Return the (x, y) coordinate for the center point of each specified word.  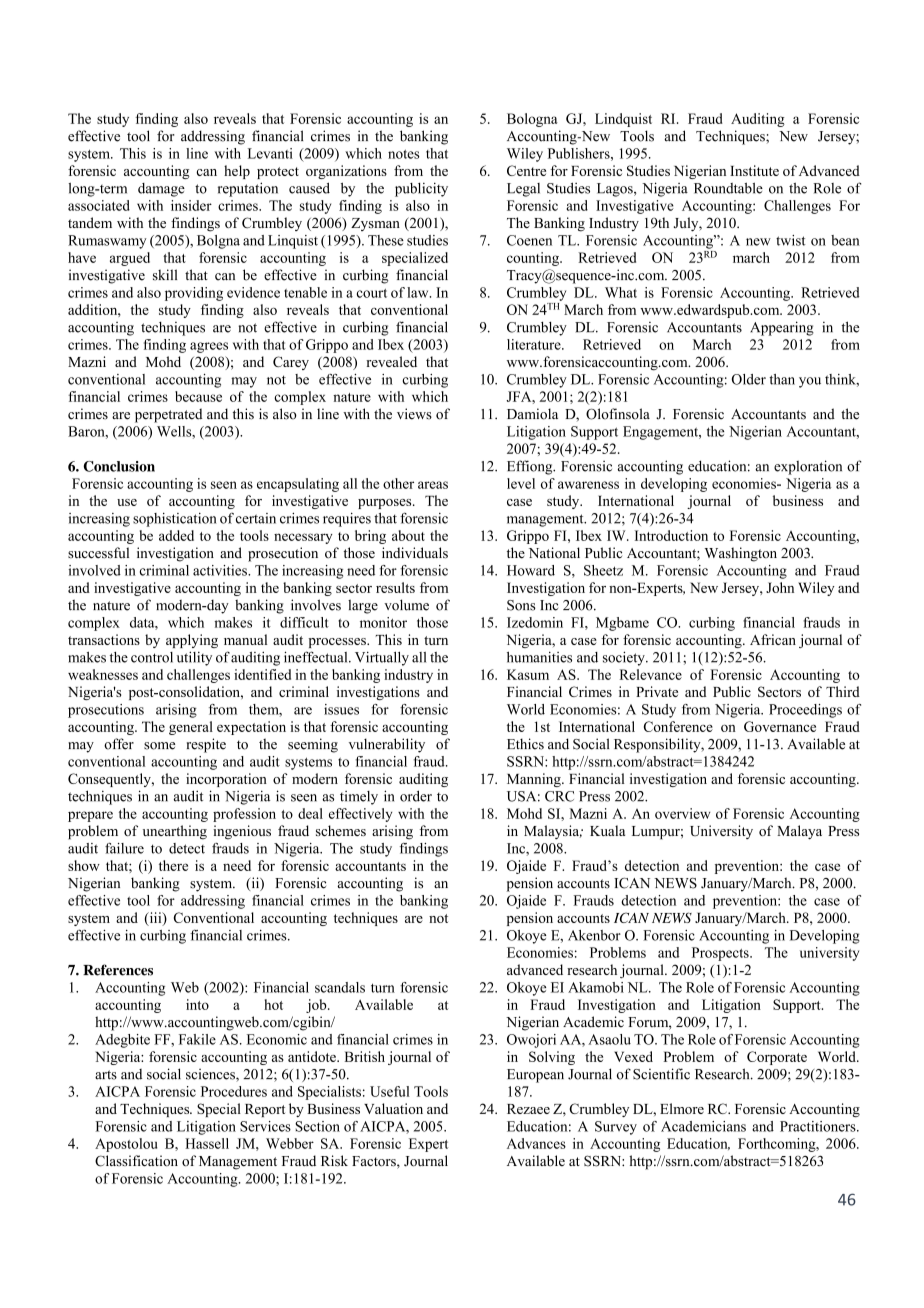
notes (404, 154)
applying (192, 641)
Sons (521, 605)
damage (161, 190)
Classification (136, 1161)
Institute (754, 170)
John (780, 587)
